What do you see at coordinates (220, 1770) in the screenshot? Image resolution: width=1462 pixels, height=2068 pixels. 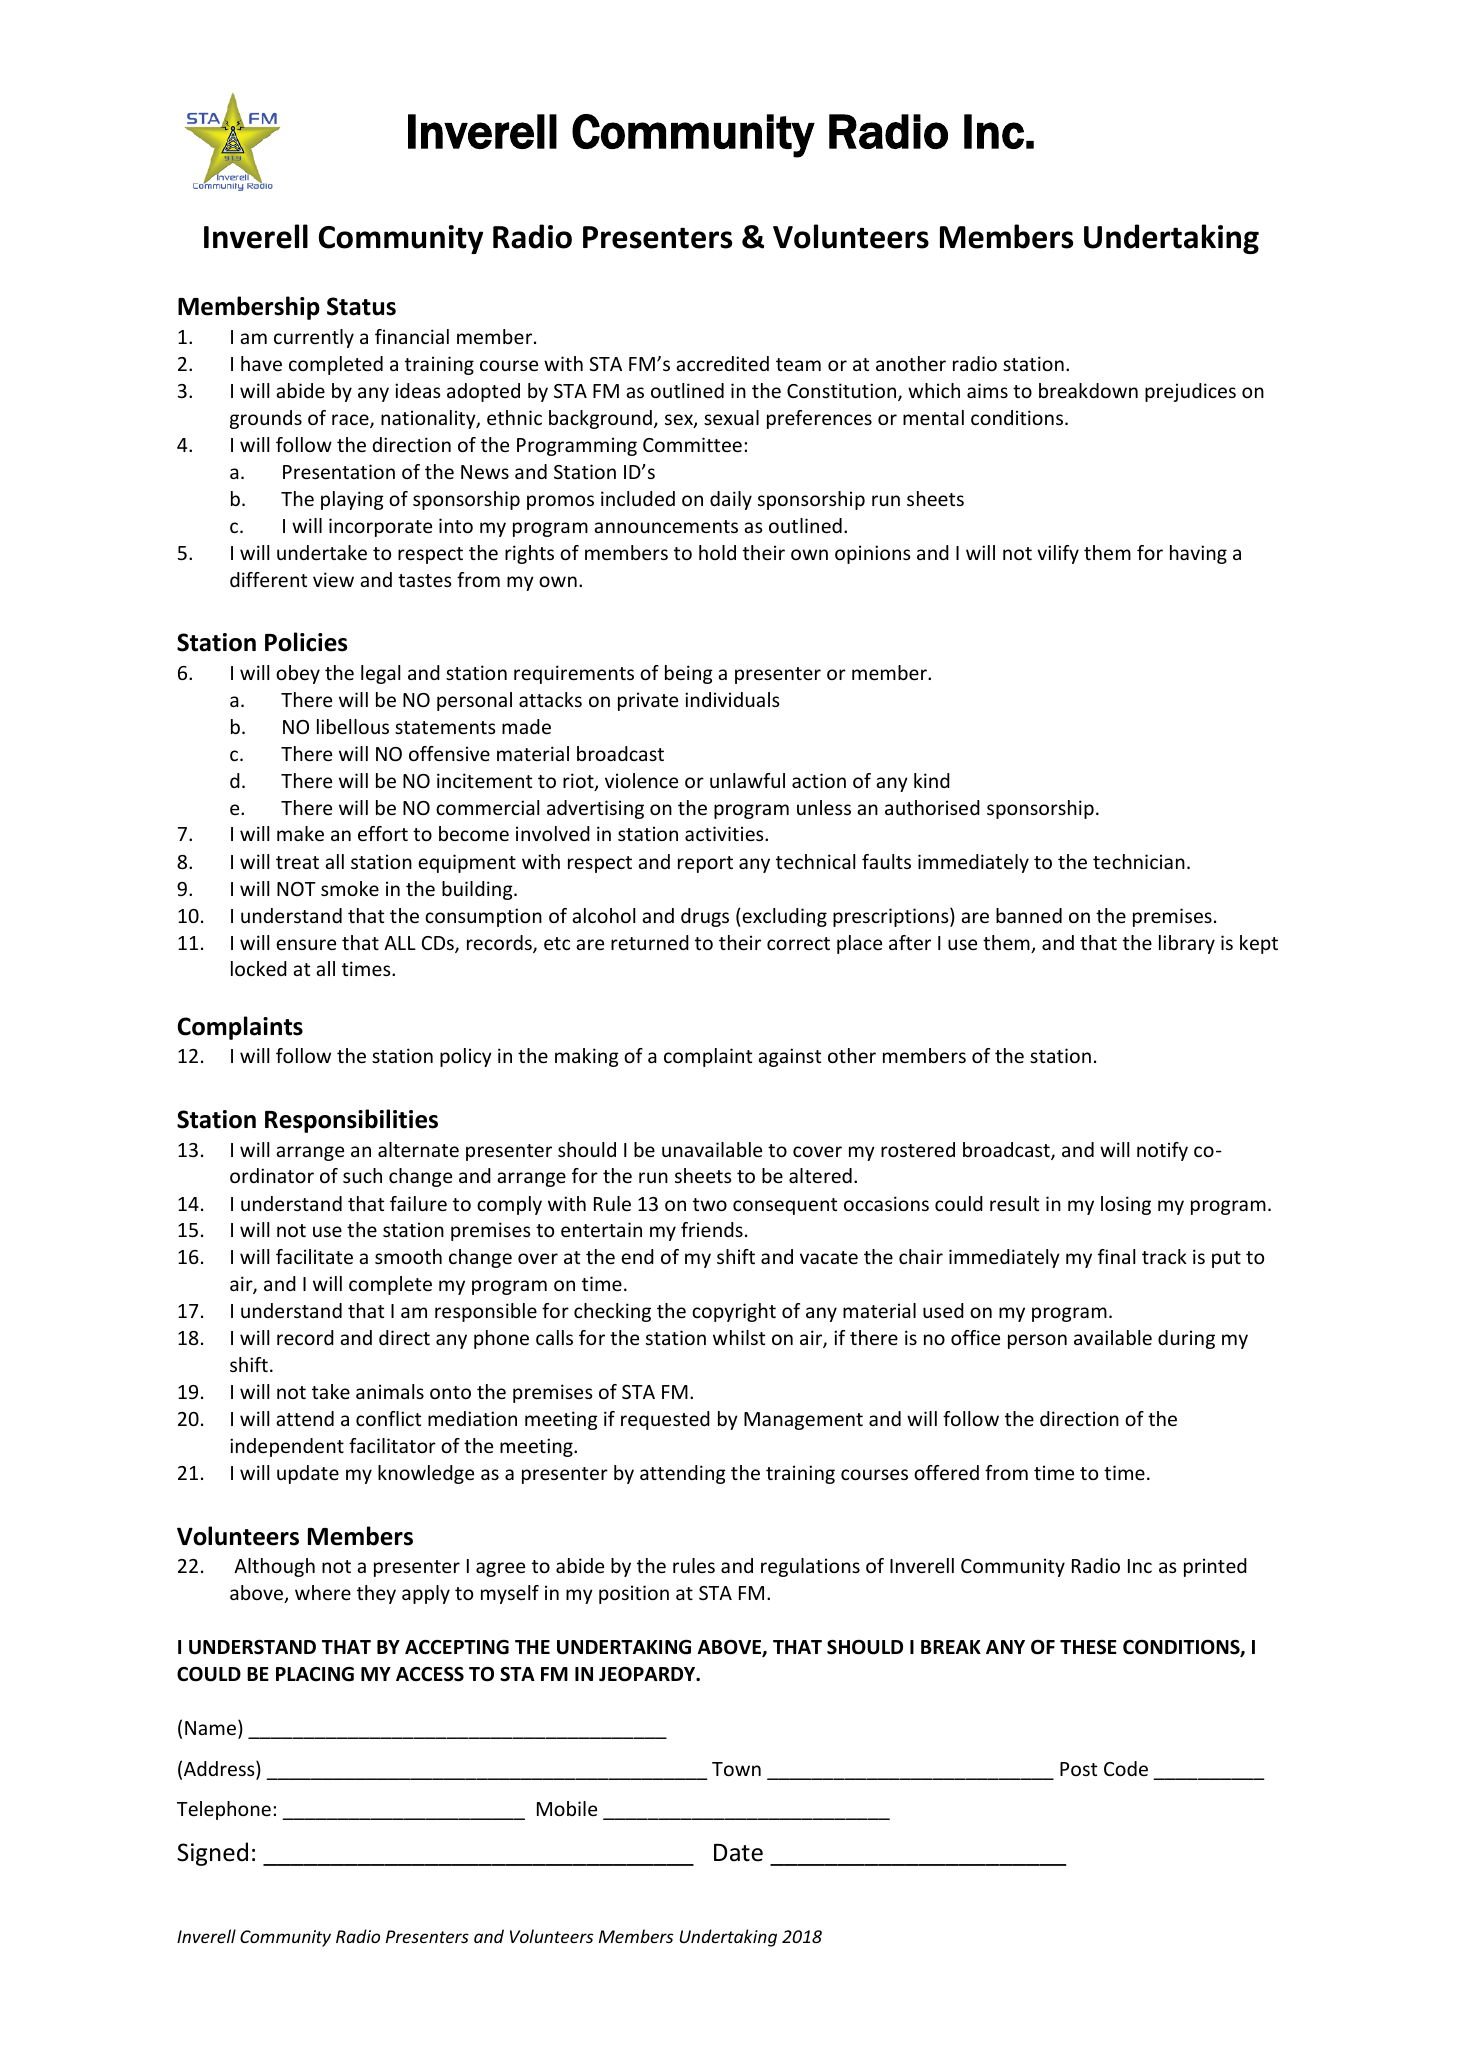 I see `Address` at bounding box center [220, 1770].
